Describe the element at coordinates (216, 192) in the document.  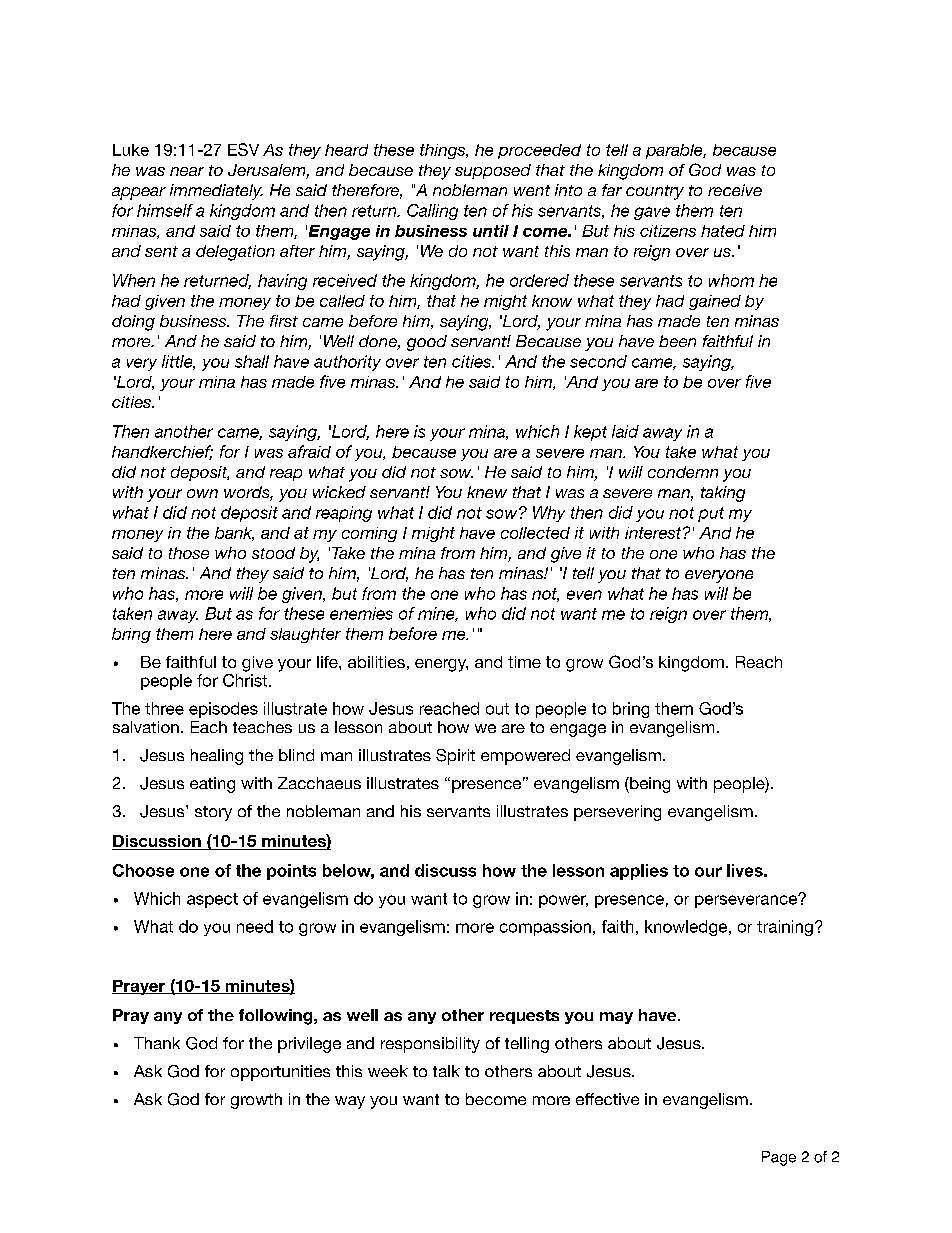
I see `immediately` at that location.
